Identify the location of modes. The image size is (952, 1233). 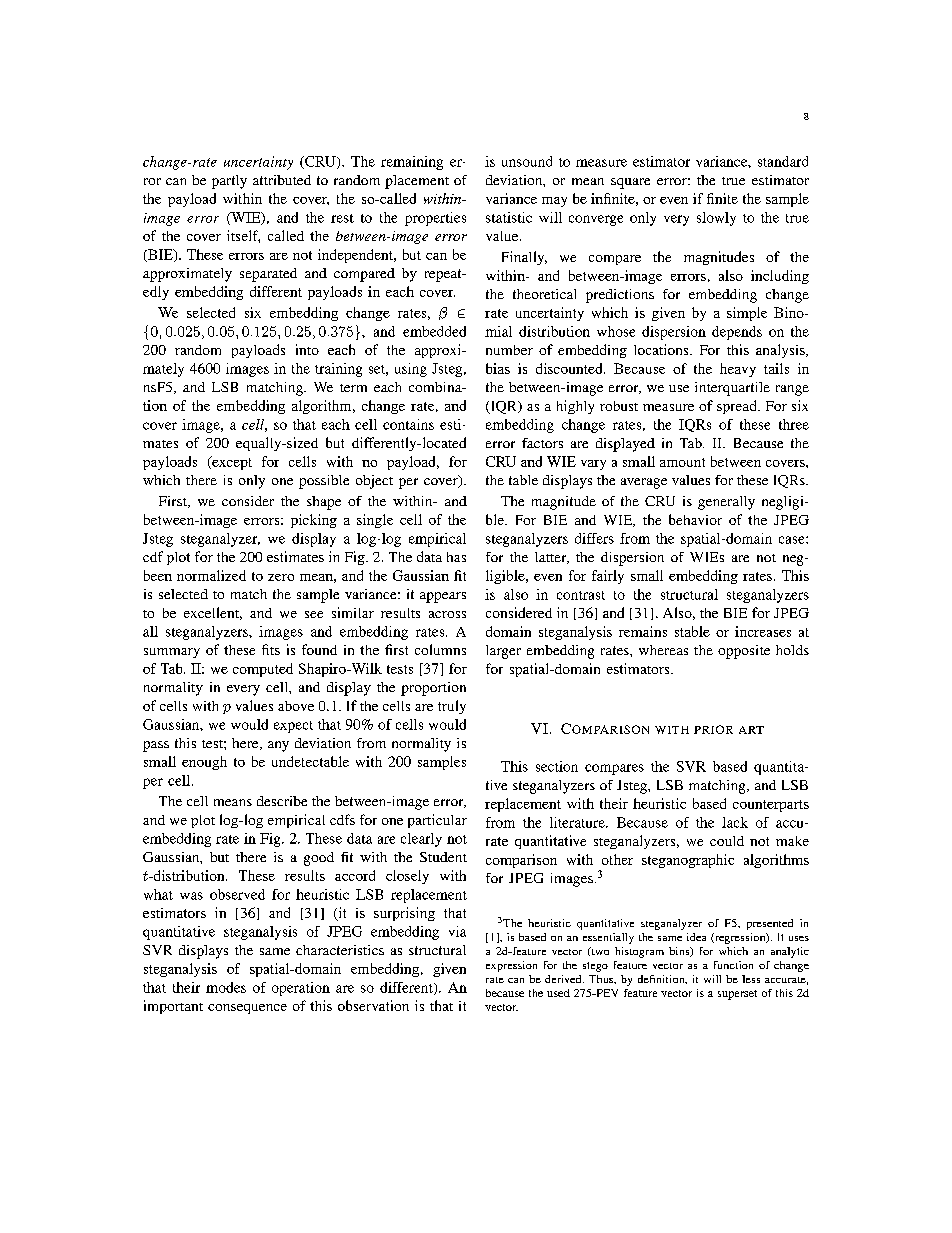
(226, 987).
